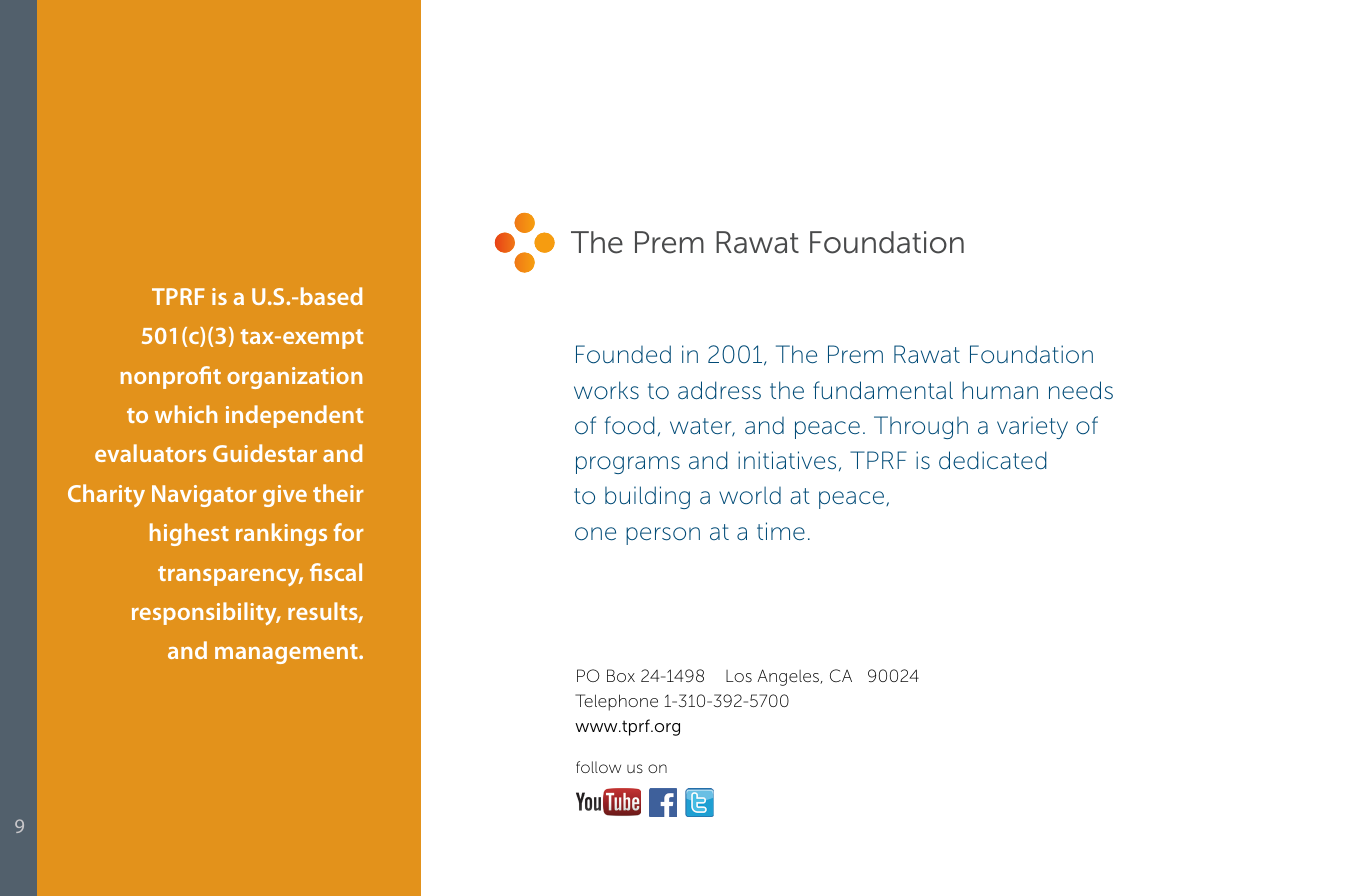  I want to click on human, so click(1000, 390).
